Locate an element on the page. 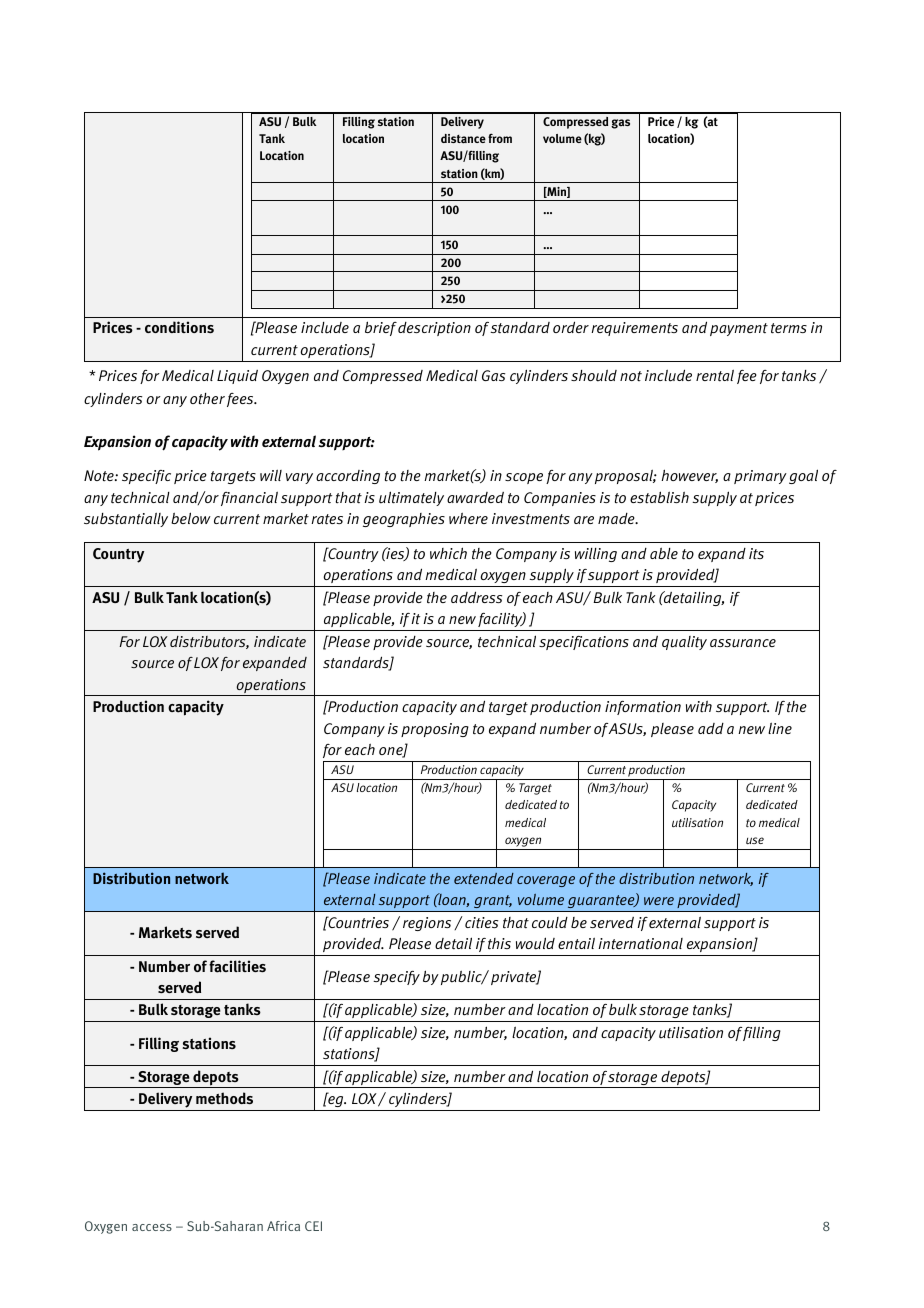 Image resolution: width=924 pixels, height=1308 pixels. proposing is located at coordinates (435, 730).
